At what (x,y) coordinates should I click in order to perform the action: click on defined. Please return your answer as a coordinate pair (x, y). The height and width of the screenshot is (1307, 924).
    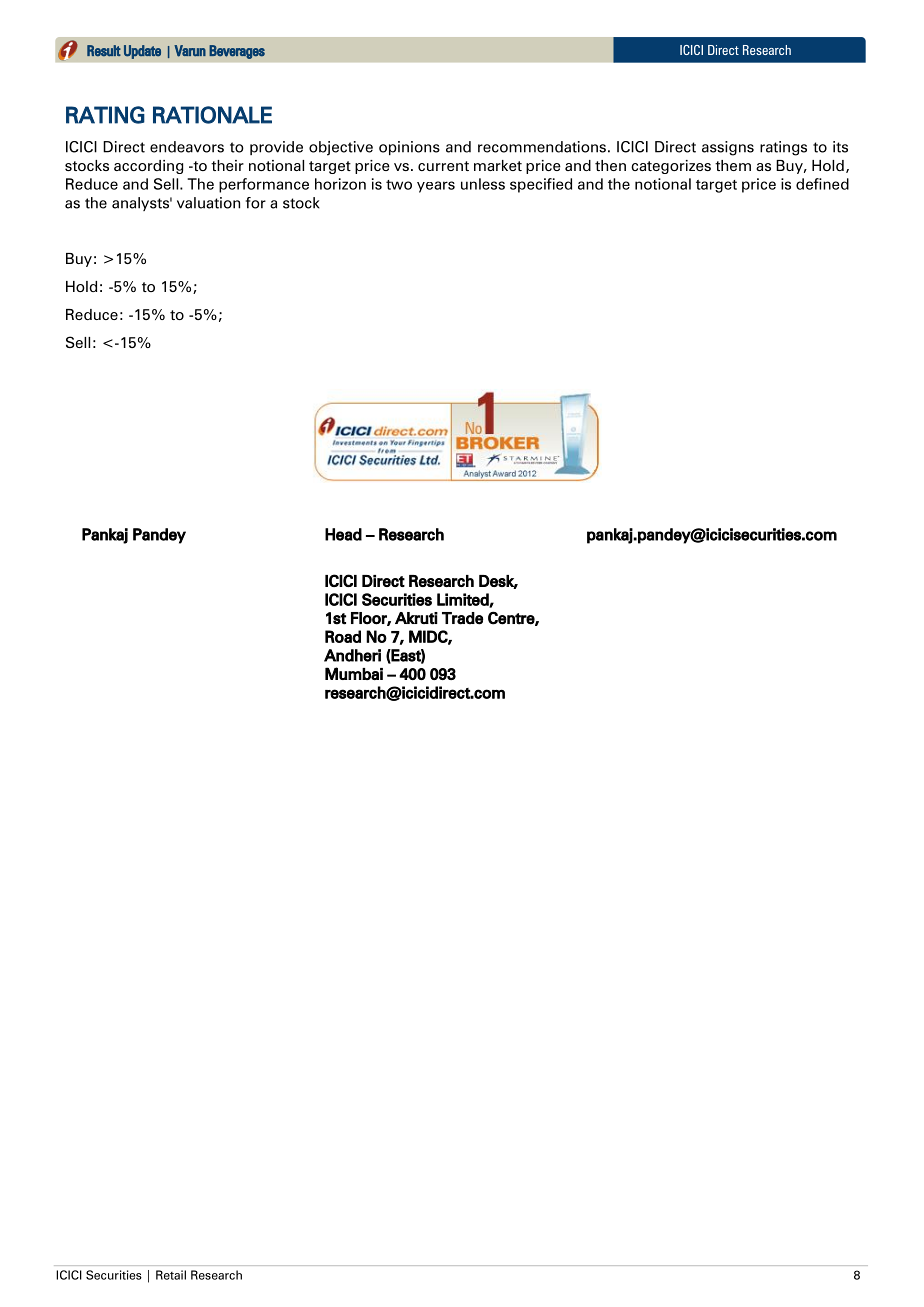
    Looking at the image, I should click on (822, 184).
